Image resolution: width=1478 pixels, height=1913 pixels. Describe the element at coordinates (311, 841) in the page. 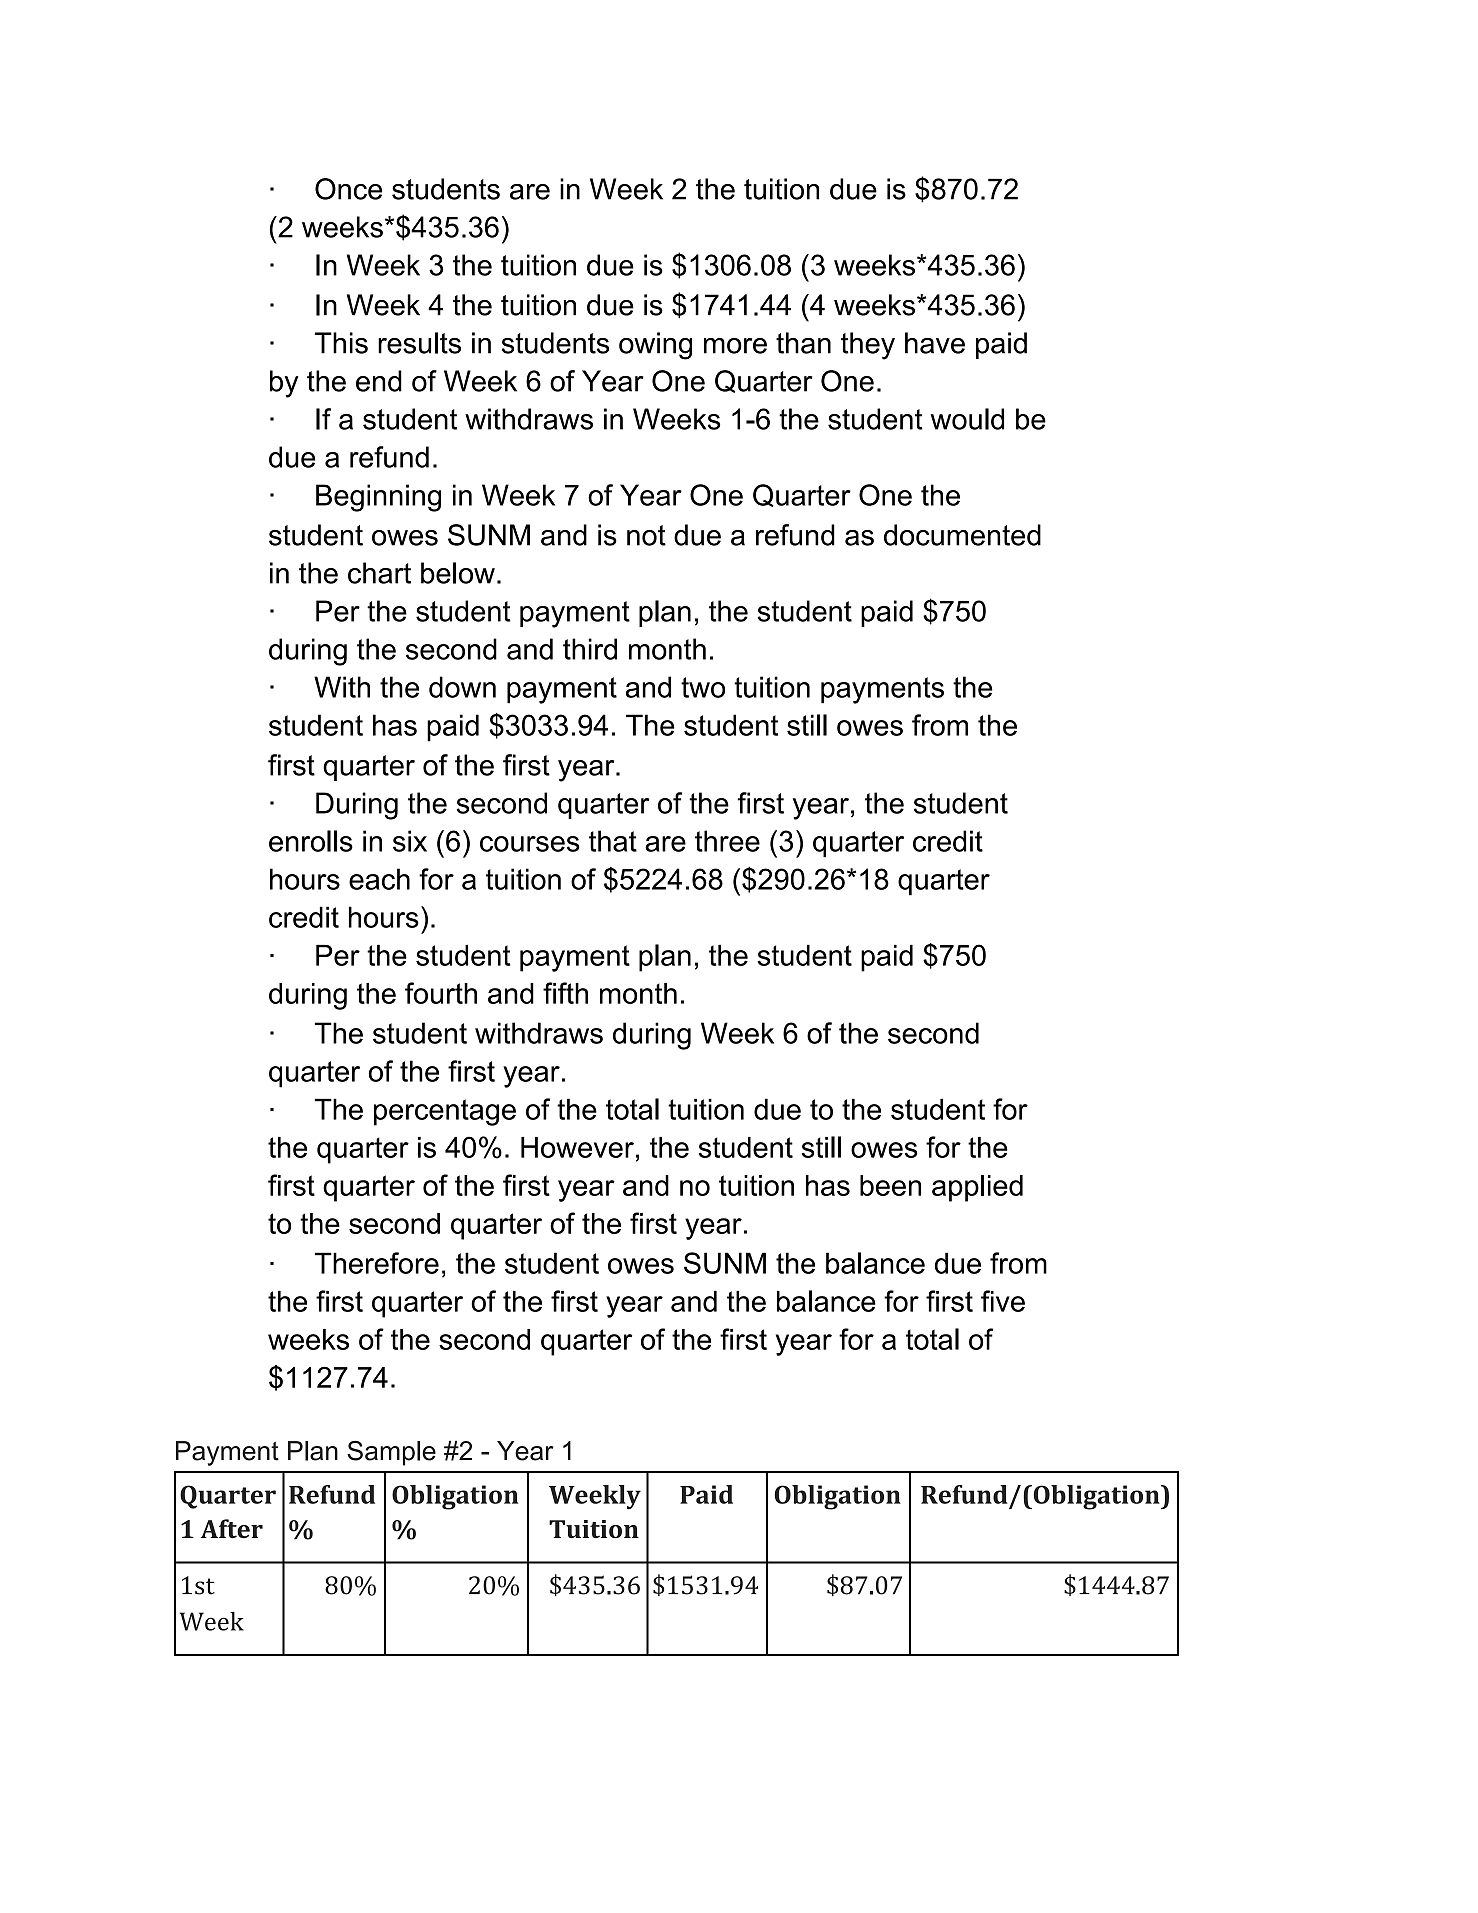

I see `enrolls` at that location.
